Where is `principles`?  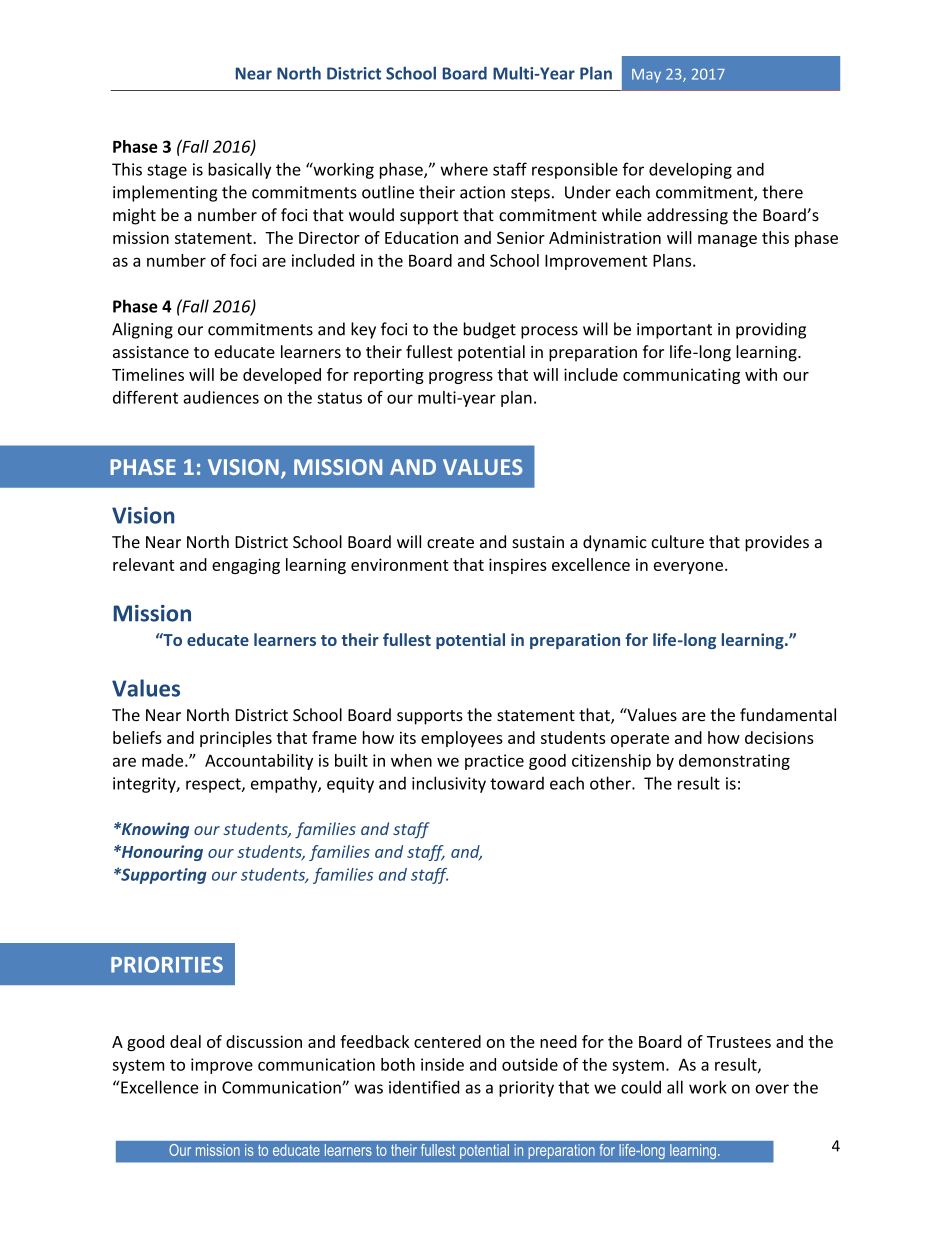
principles is located at coordinates (236, 739).
